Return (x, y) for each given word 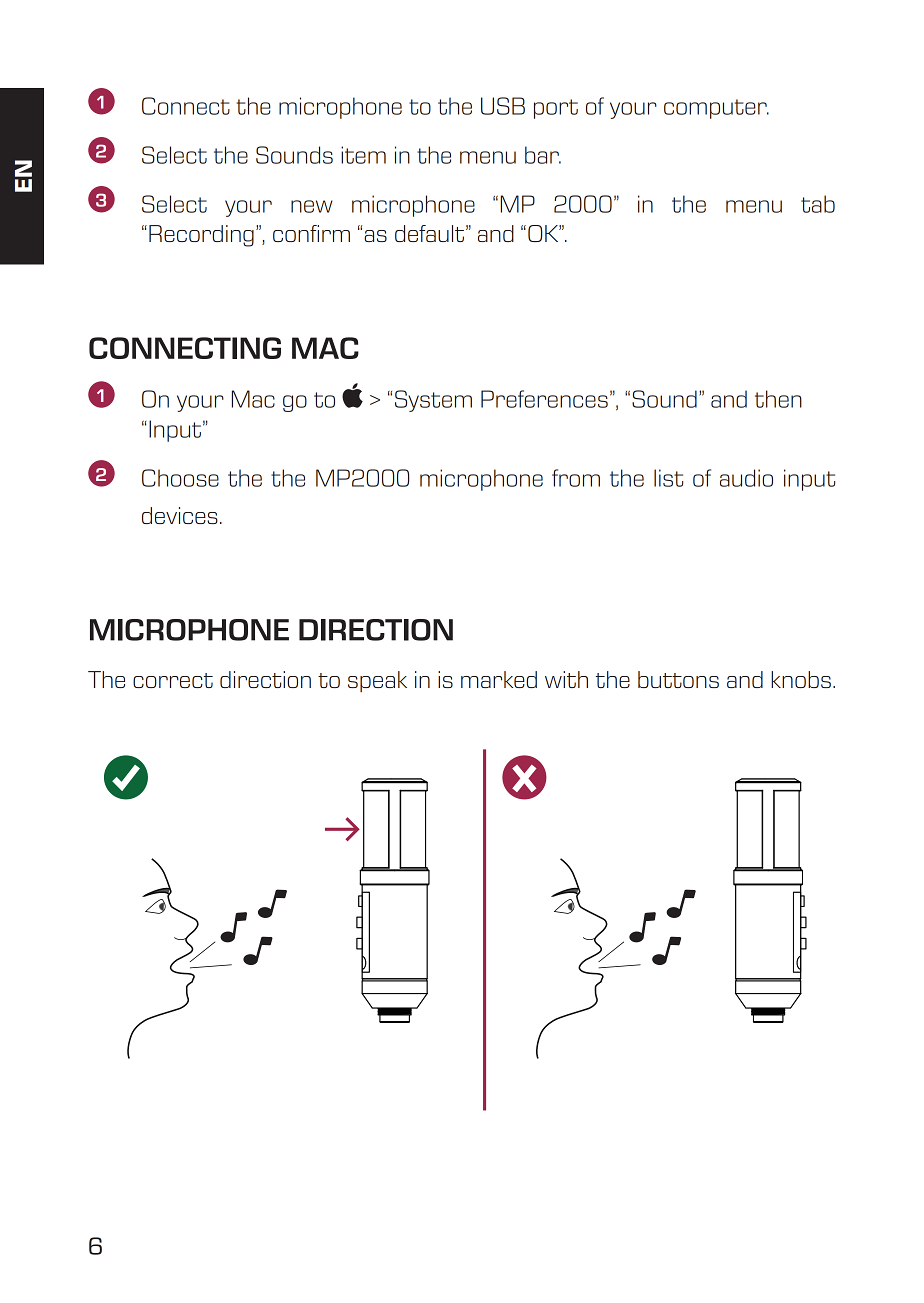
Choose (180, 478)
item (363, 155)
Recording (201, 236)
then (778, 399)
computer (716, 109)
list (668, 478)
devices (180, 515)
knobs (801, 679)
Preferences (544, 399)
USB (503, 106)
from (576, 478)
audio (746, 478)
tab (818, 204)
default (429, 233)
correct (173, 680)
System (433, 401)
